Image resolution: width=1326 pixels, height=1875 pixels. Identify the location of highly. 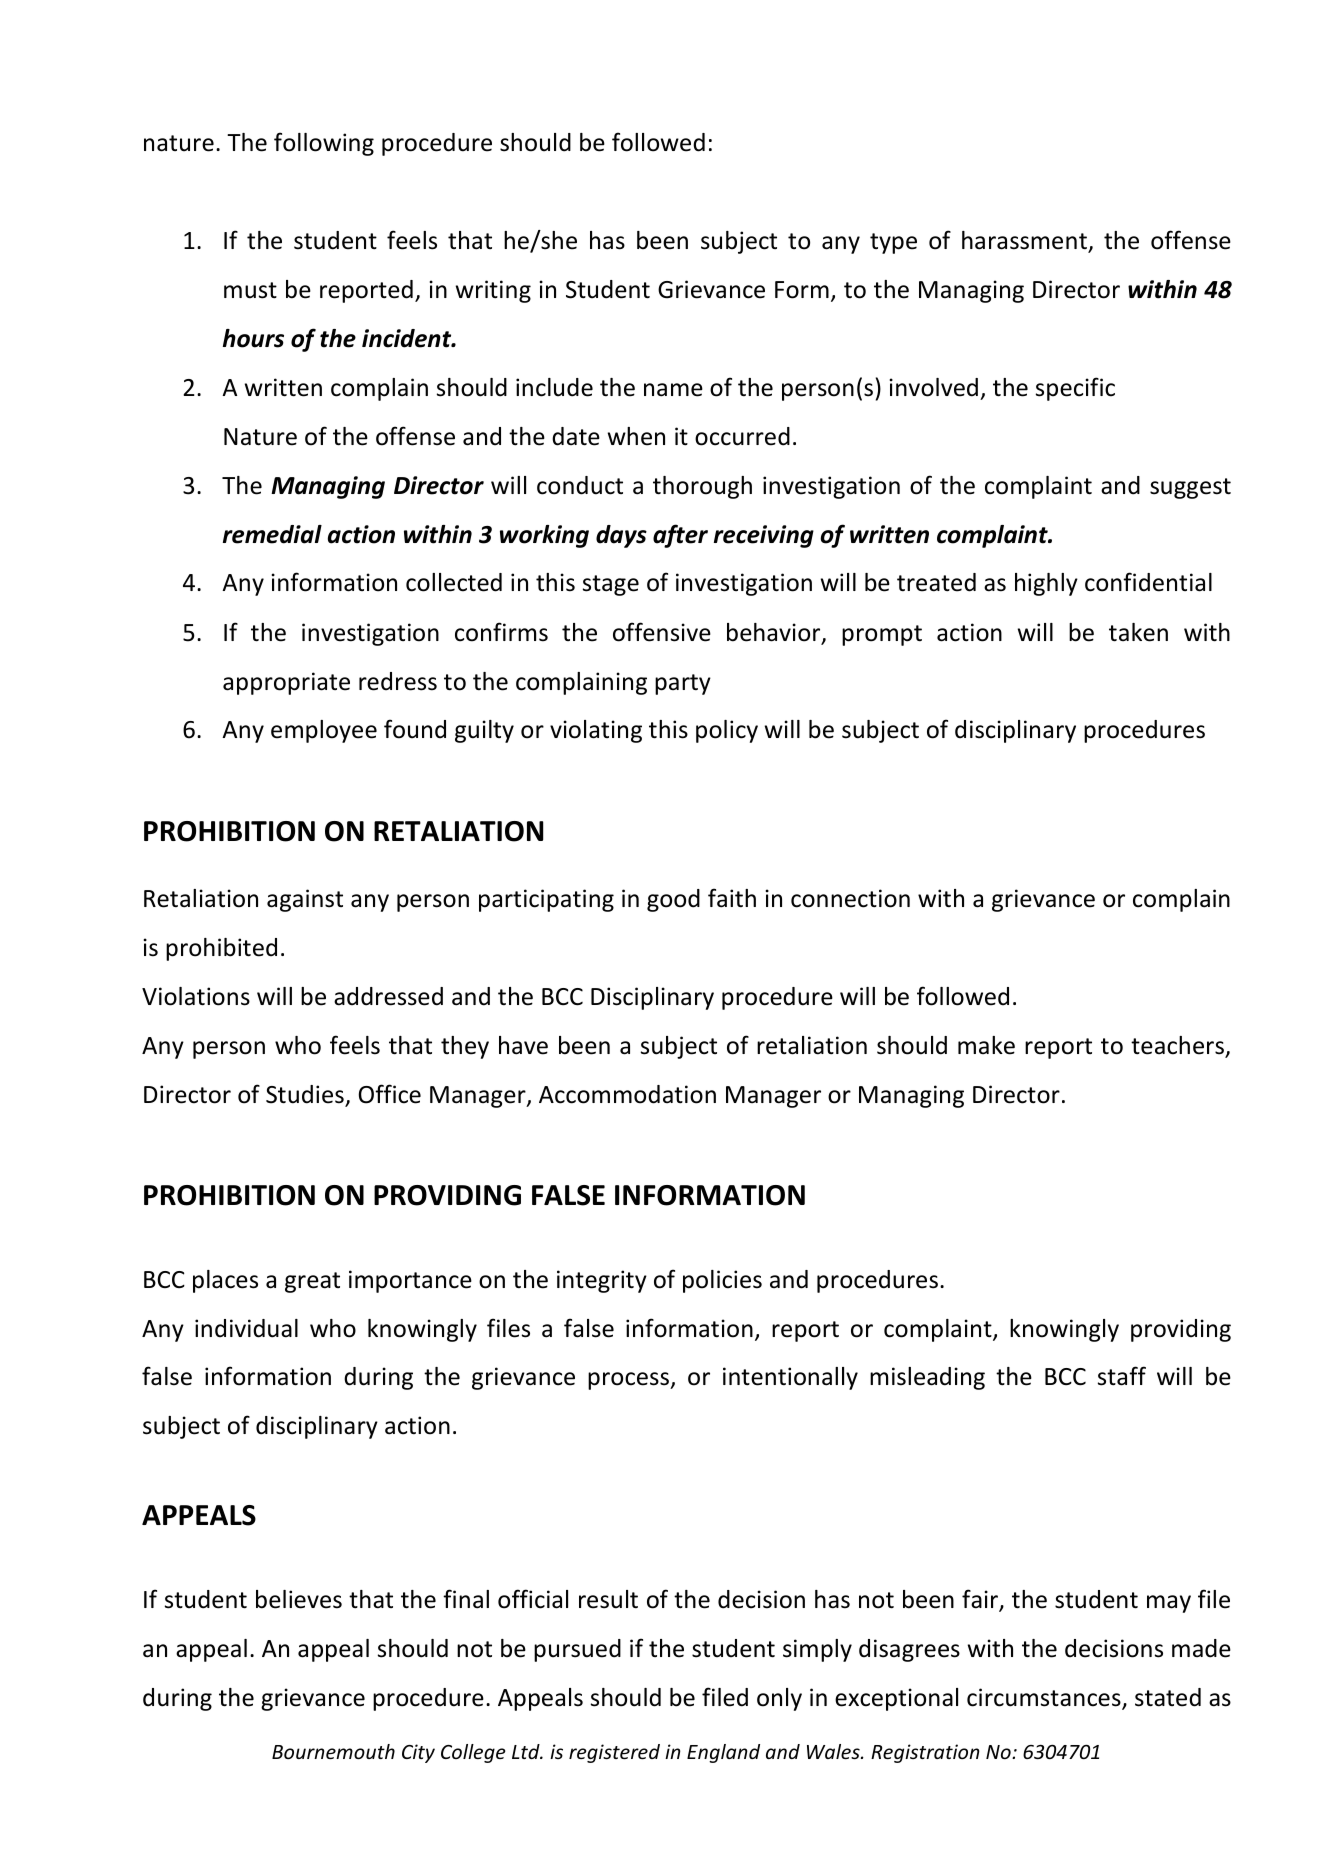
(1046, 584).
